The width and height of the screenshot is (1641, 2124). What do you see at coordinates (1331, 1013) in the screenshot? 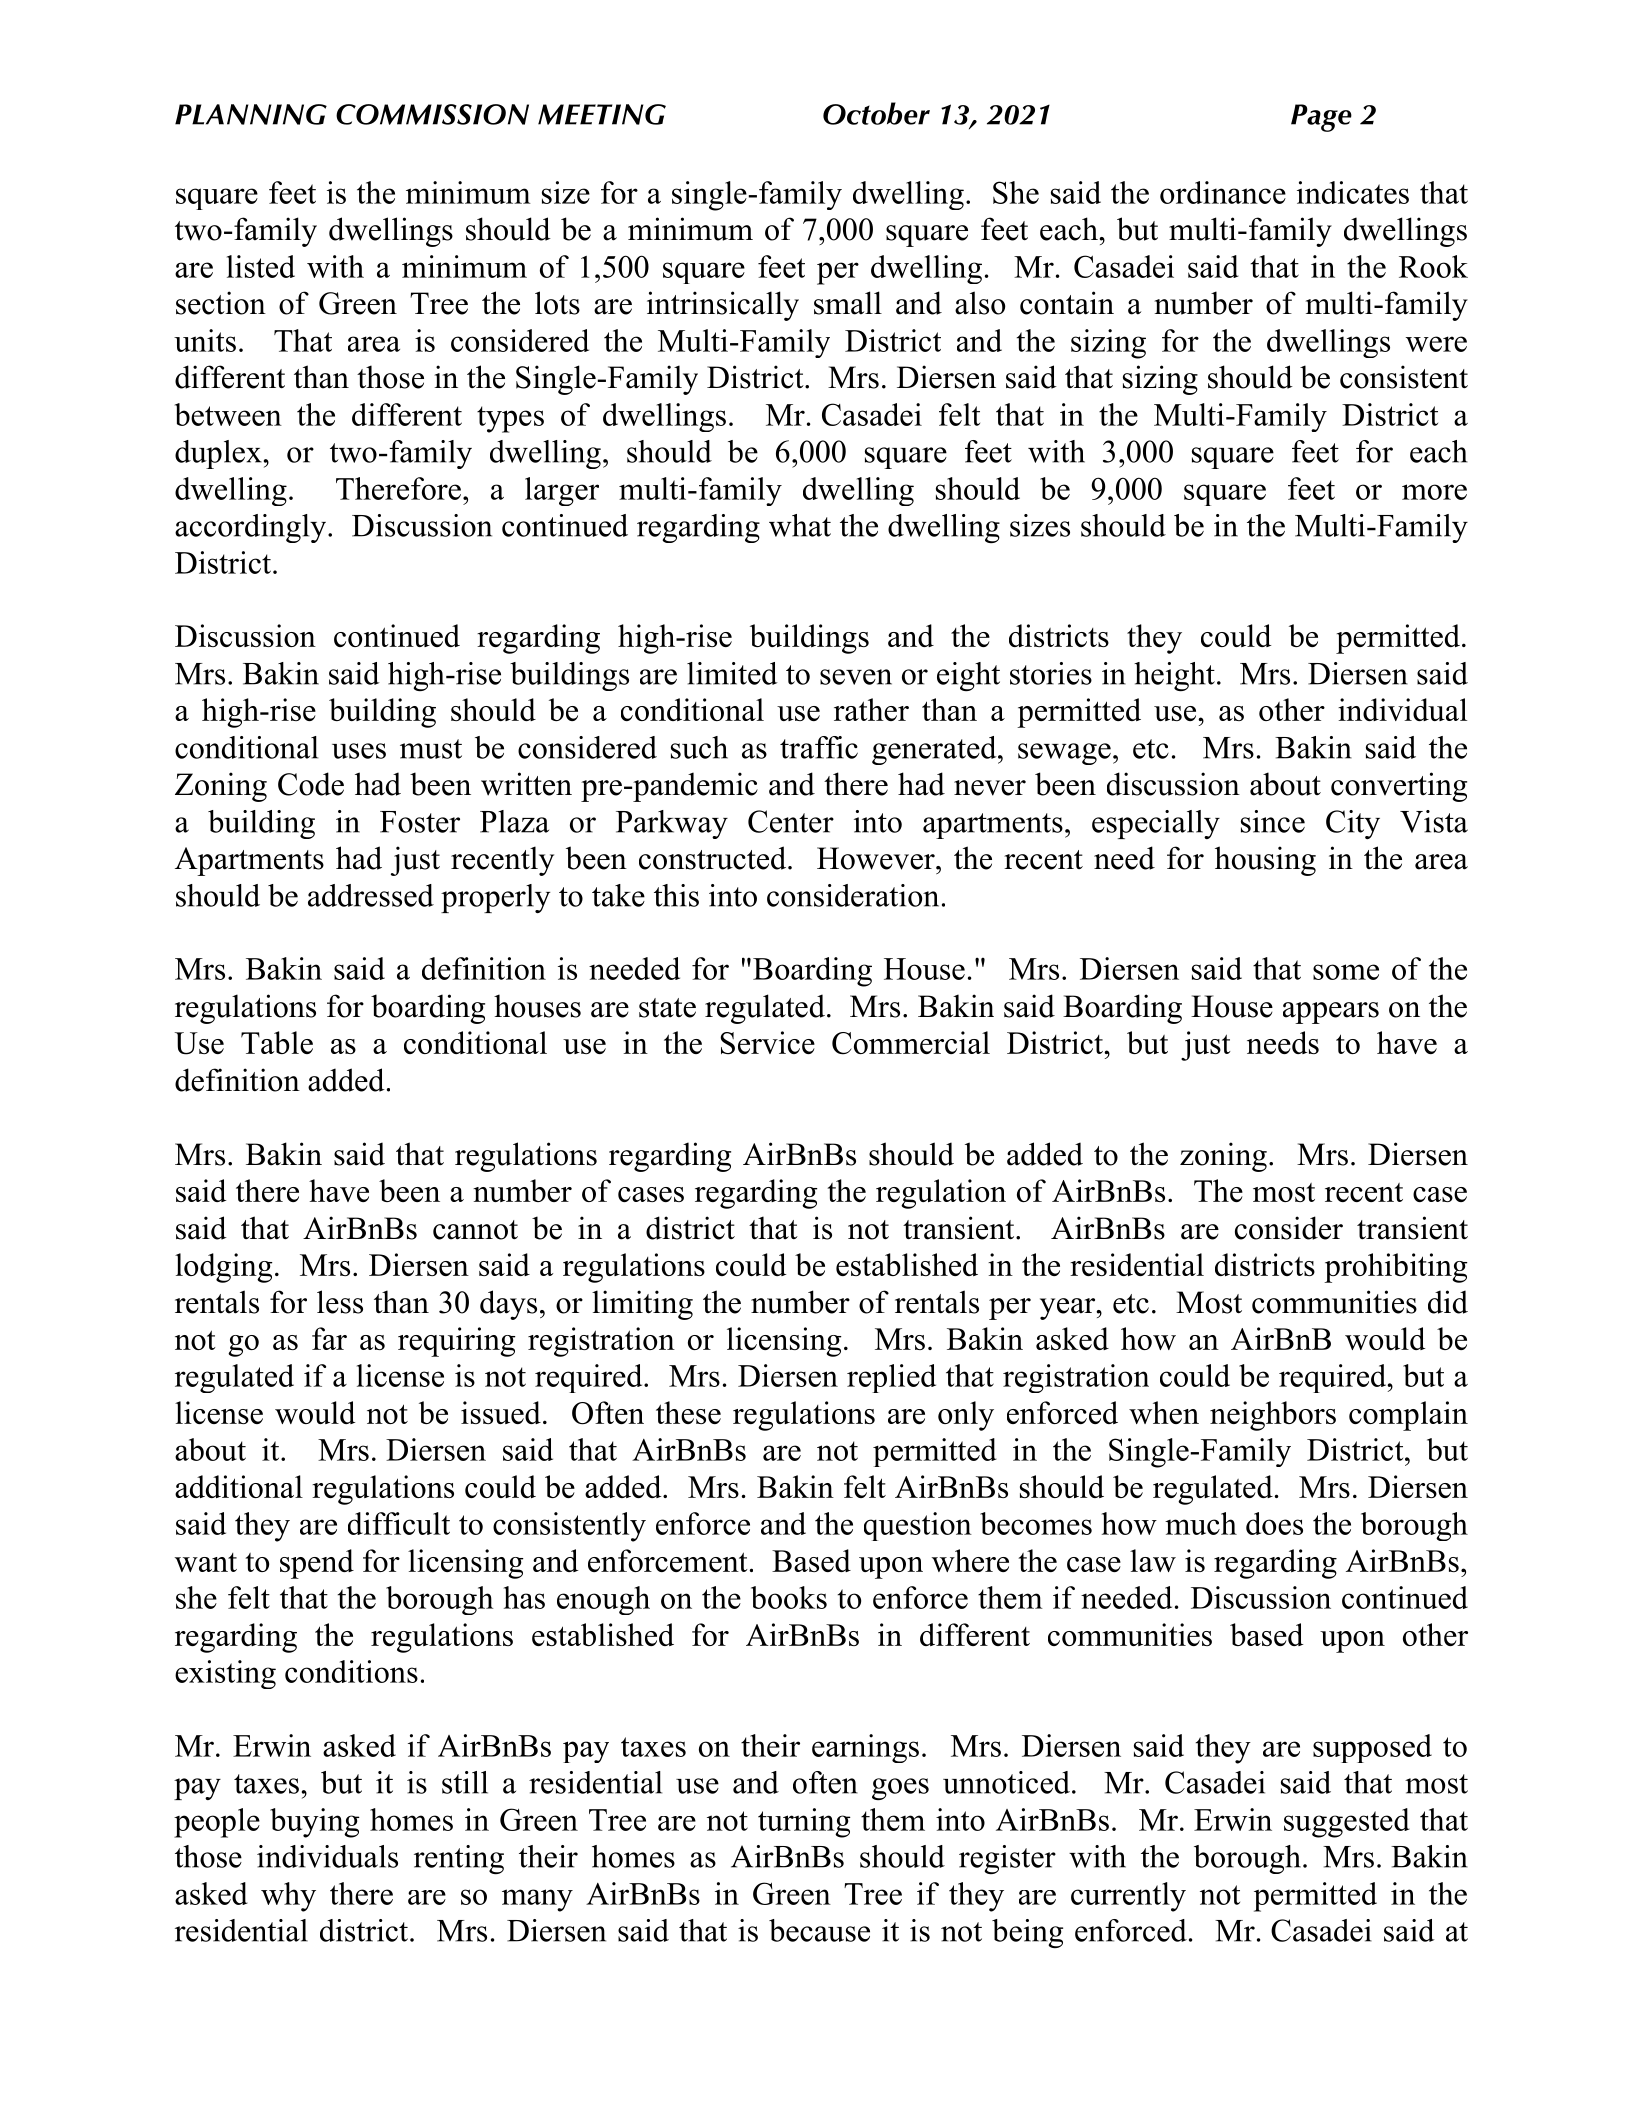
I see `appears` at bounding box center [1331, 1013].
